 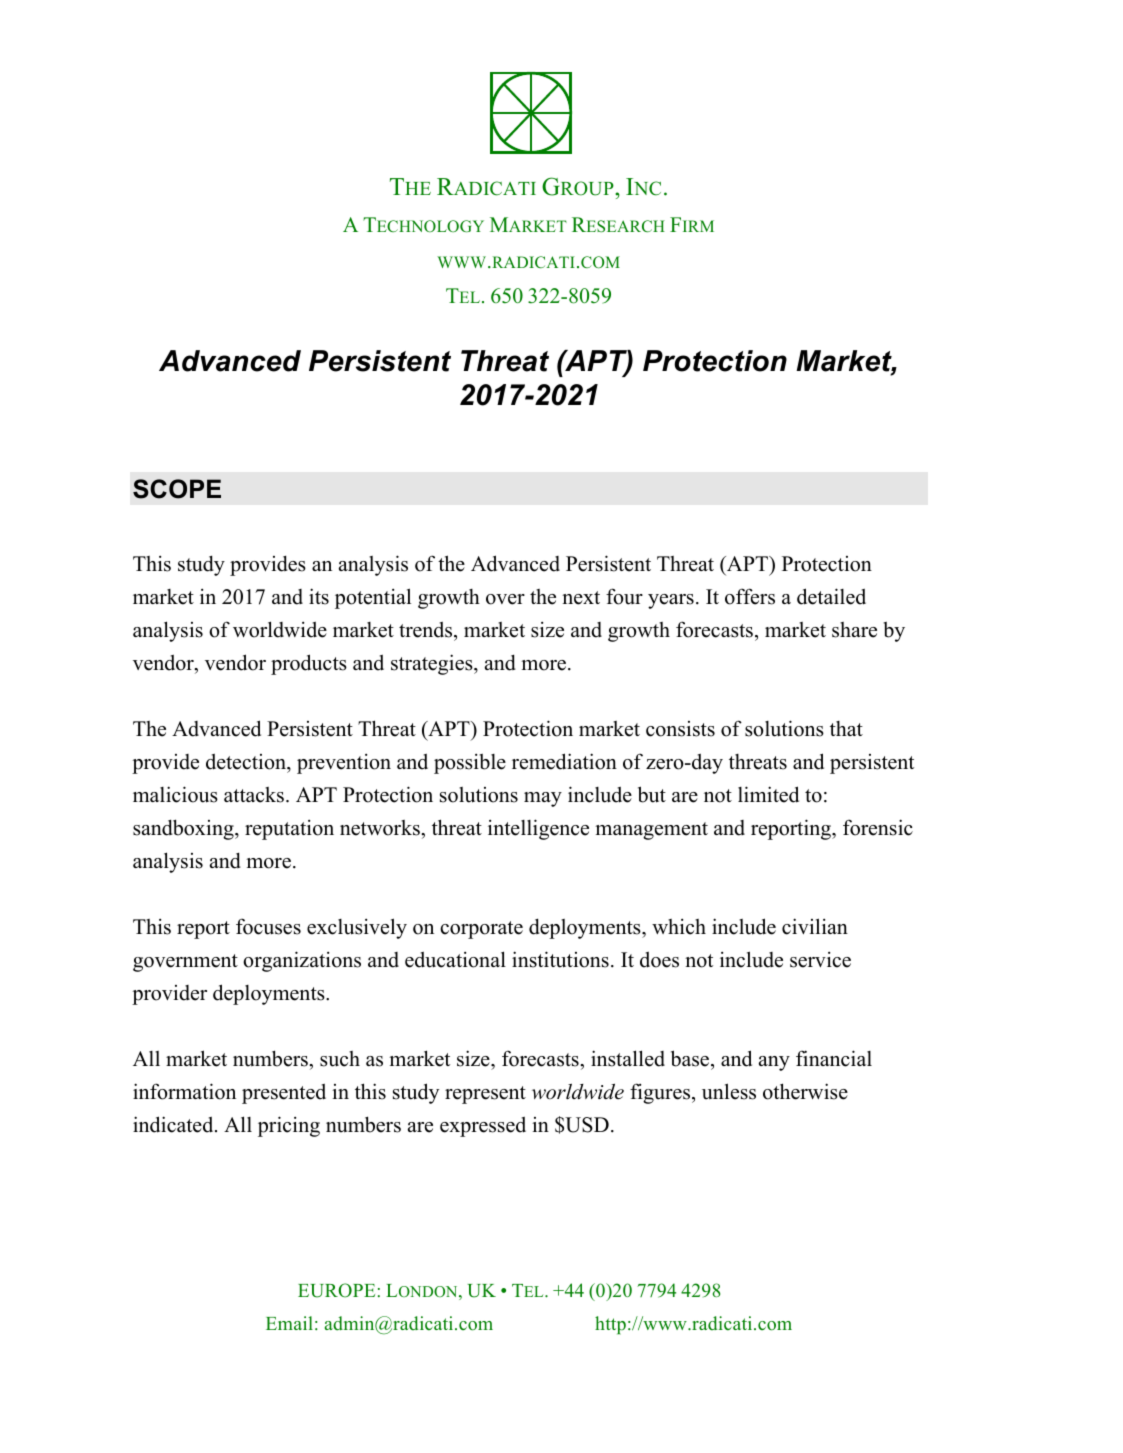 What do you see at coordinates (336, 1290) in the screenshot?
I see `EUROPE` at bounding box center [336, 1290].
